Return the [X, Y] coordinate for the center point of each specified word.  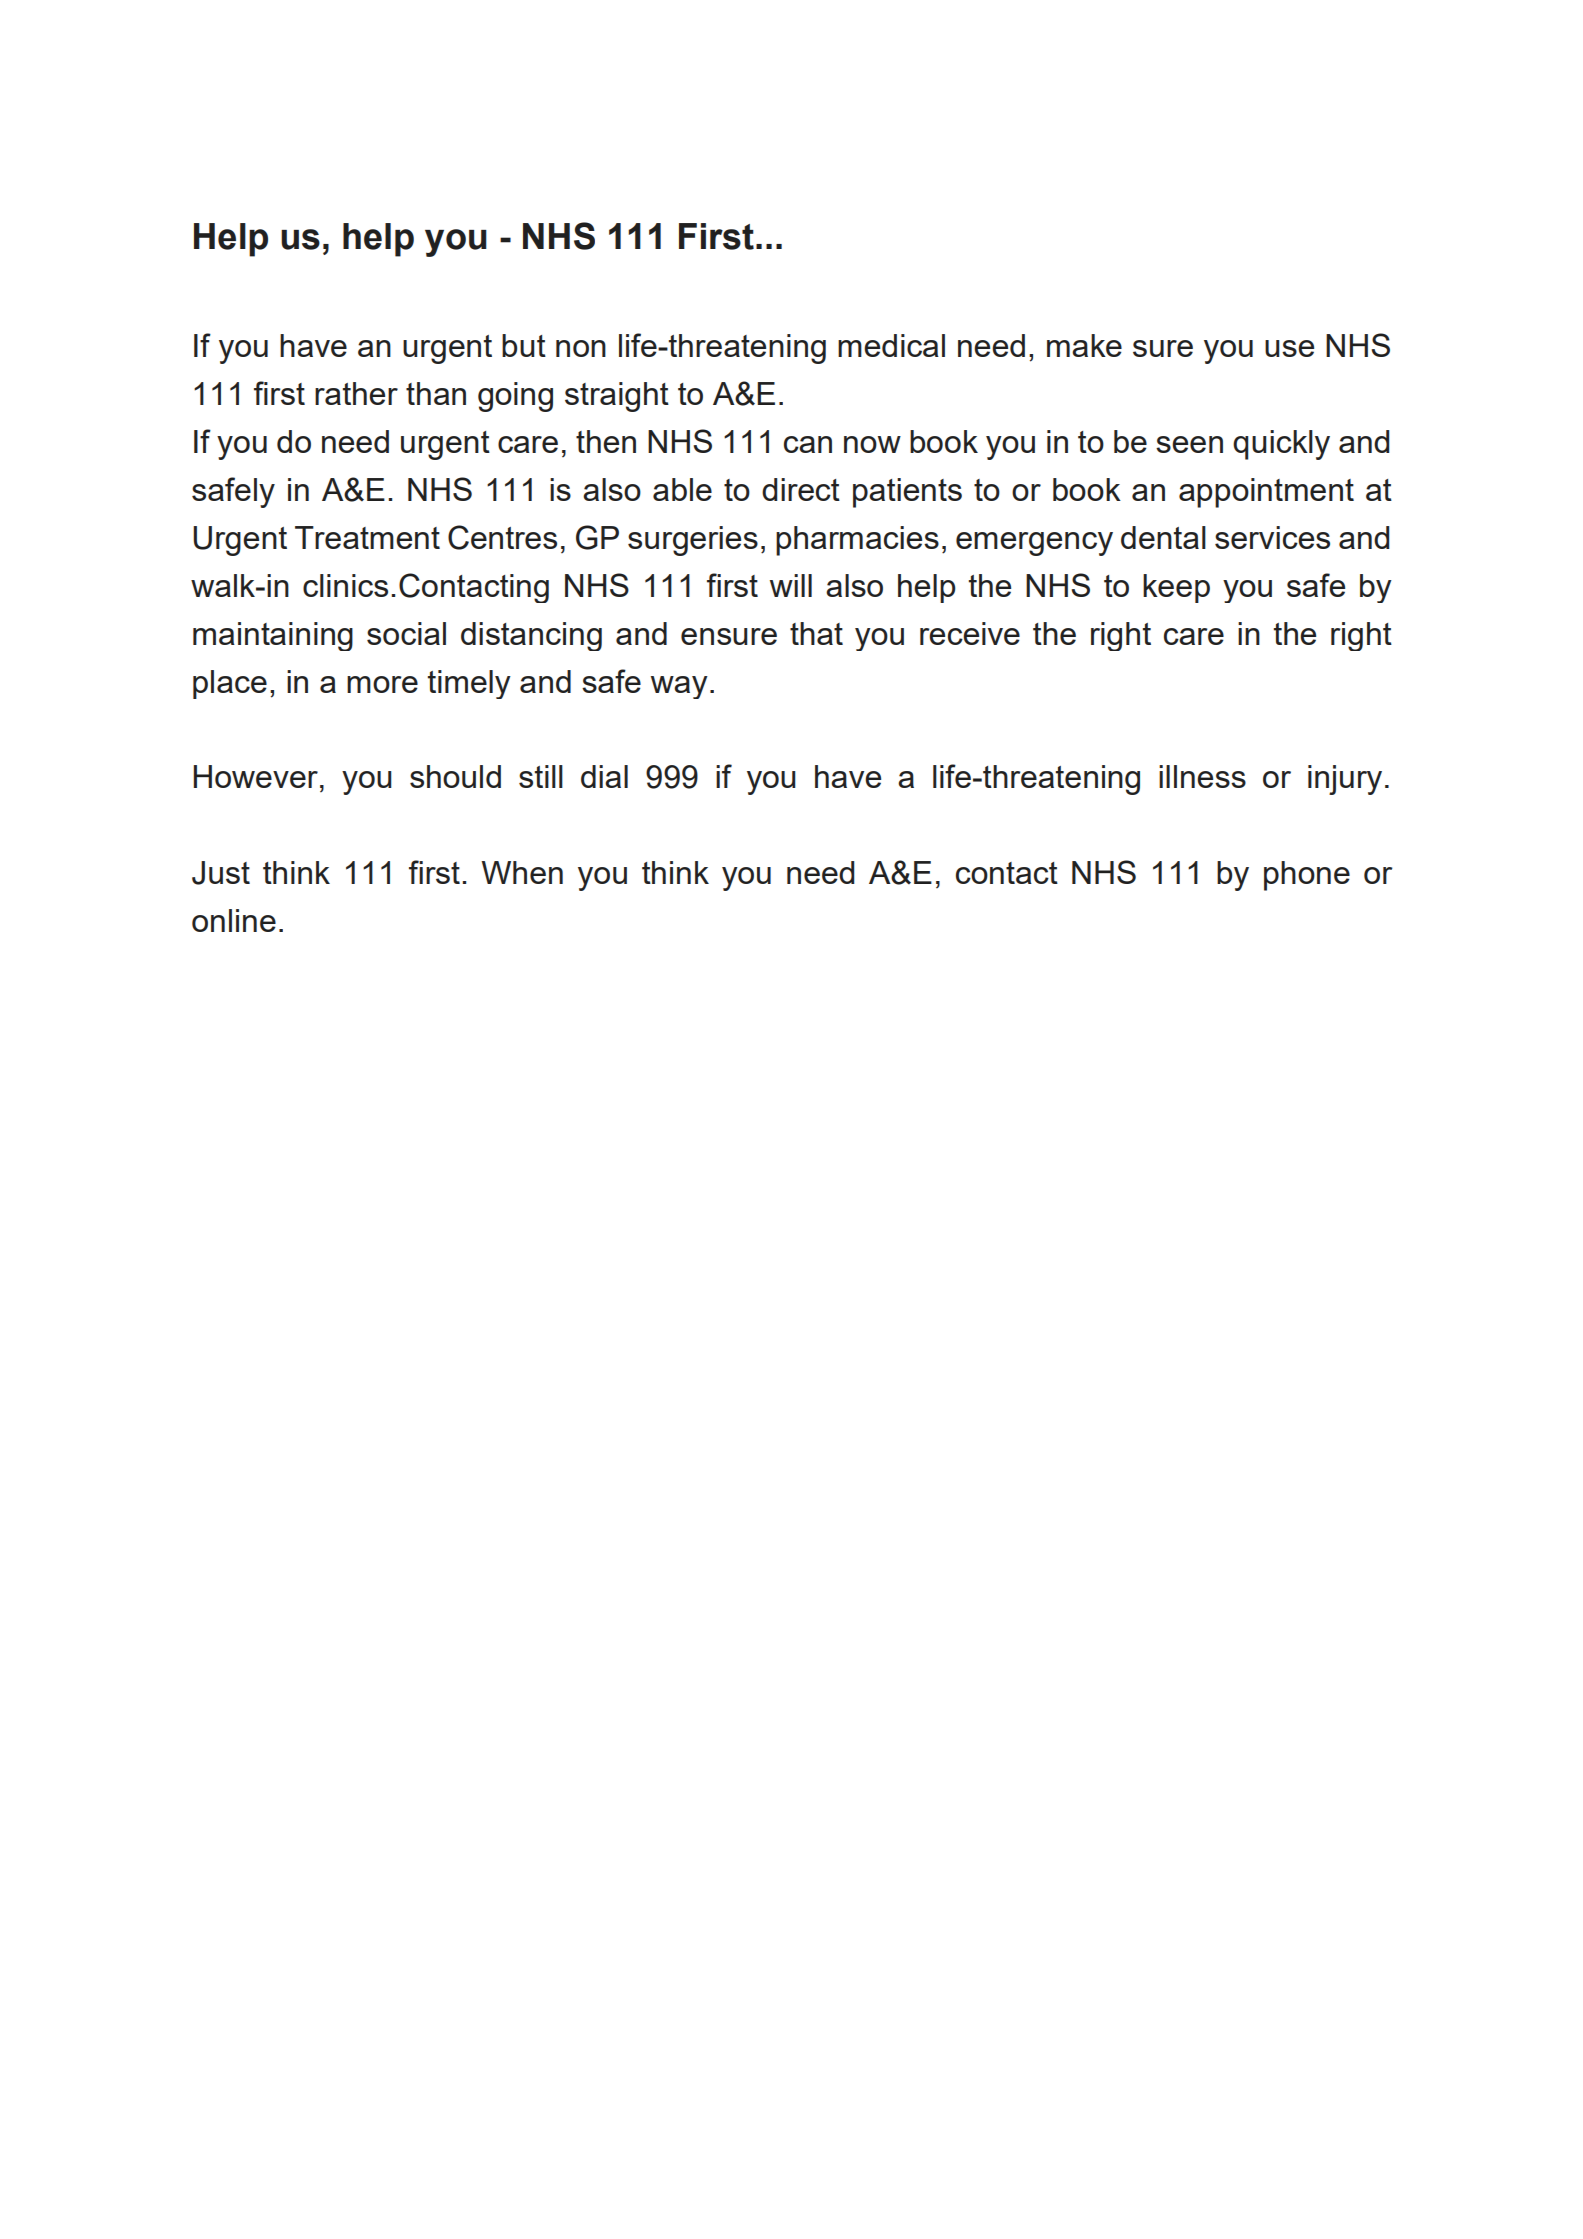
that [816, 633]
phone [1307, 876]
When [522, 872]
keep [1176, 588]
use [1289, 348]
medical [891, 345]
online [234, 920]
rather [356, 393]
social [406, 633]
